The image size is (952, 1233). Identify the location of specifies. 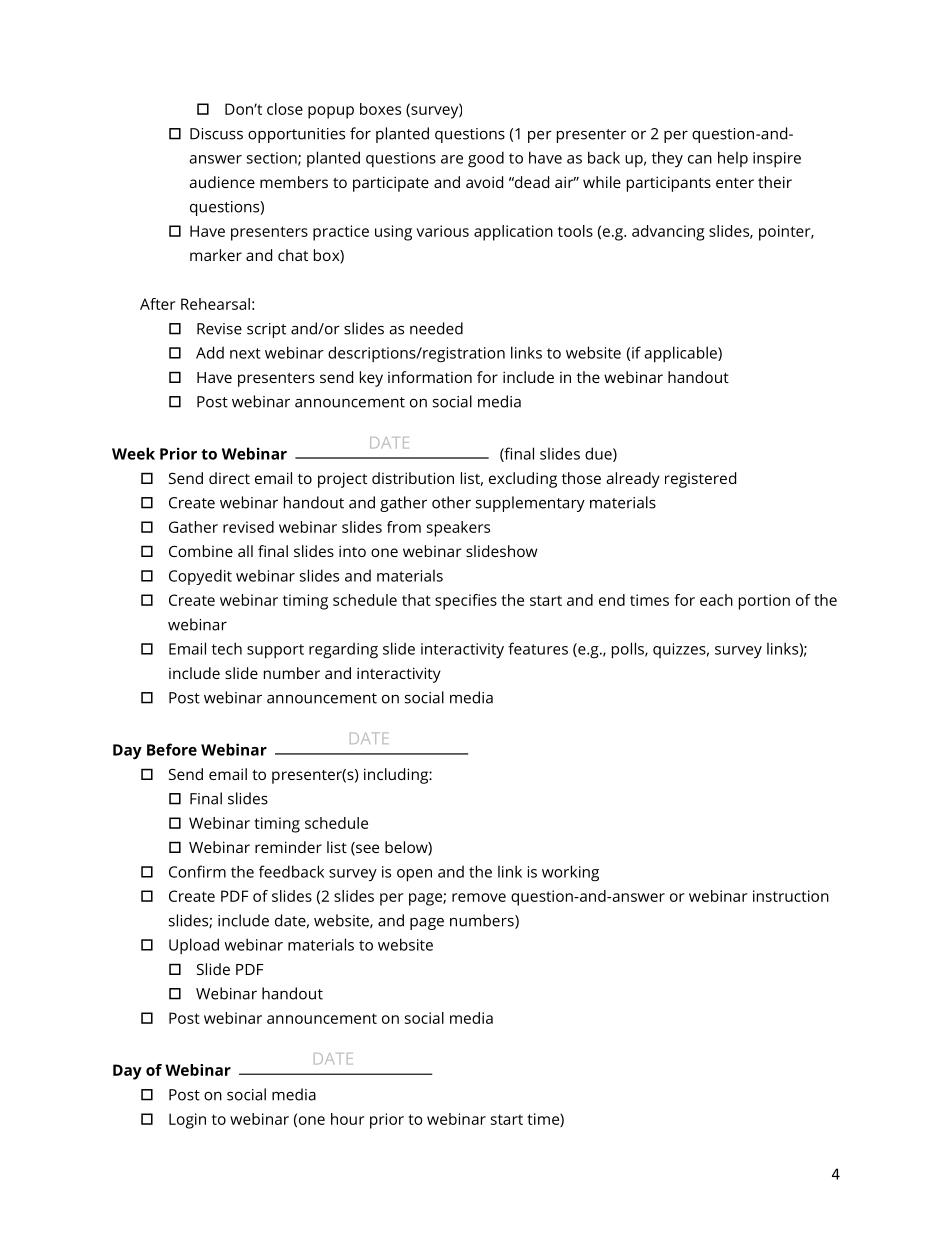
(466, 602).
